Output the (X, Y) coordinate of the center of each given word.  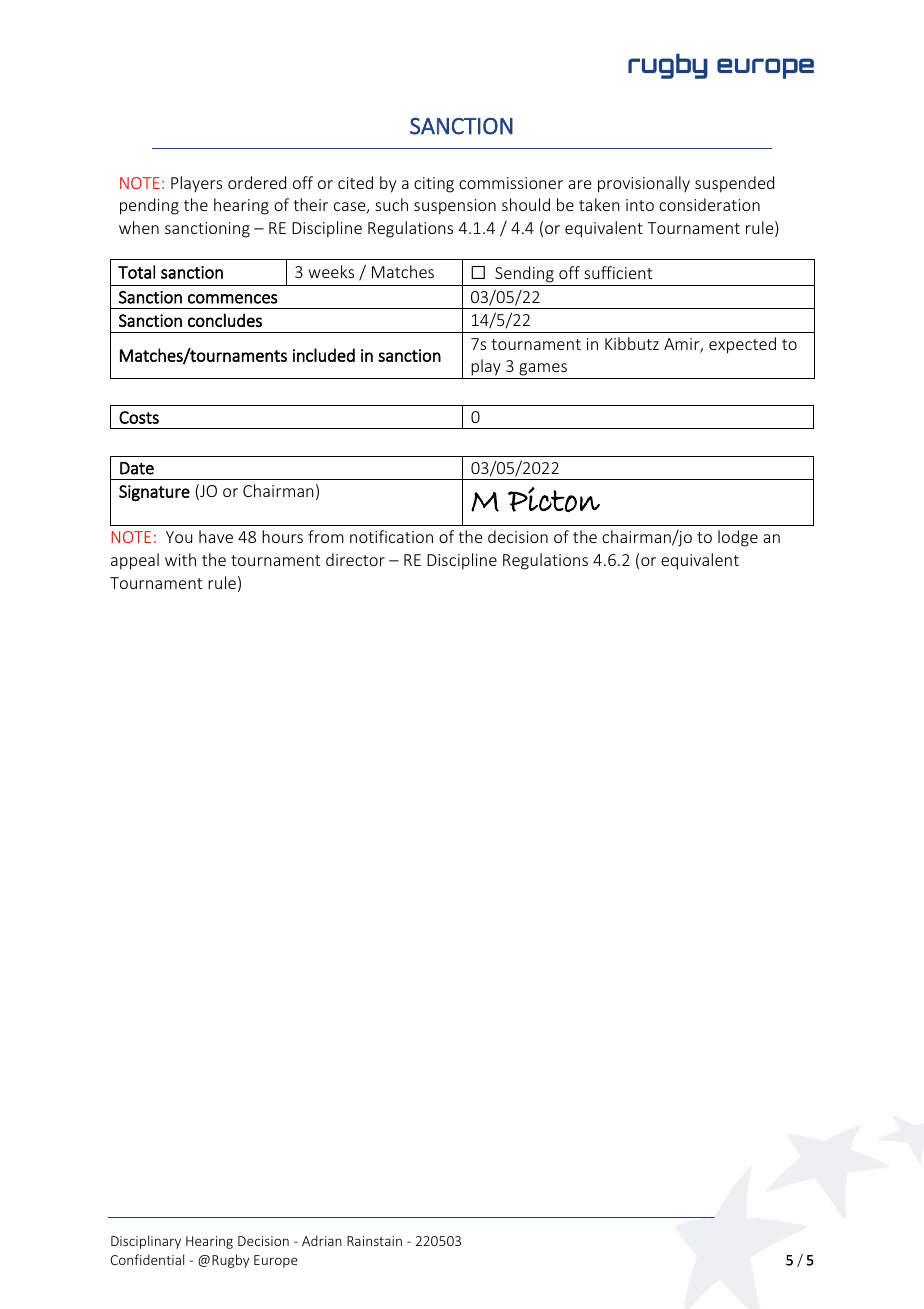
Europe (276, 1261)
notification (391, 536)
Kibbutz (632, 343)
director (355, 559)
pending (149, 206)
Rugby (230, 1261)
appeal (135, 561)
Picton (554, 499)
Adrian (322, 1240)
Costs (139, 417)
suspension (455, 207)
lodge (738, 538)
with (180, 559)
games (543, 371)
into (640, 205)
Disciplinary (146, 1242)
